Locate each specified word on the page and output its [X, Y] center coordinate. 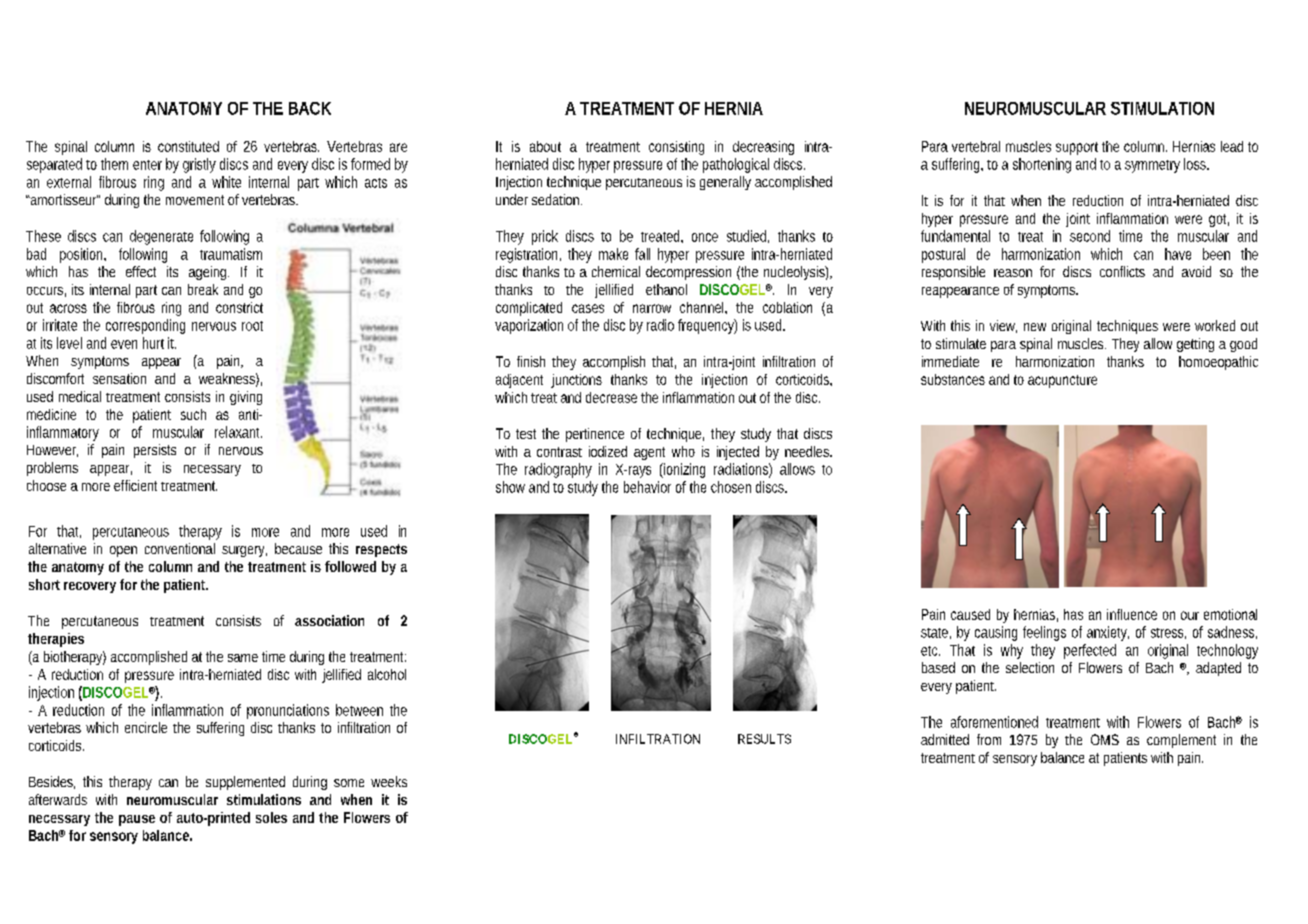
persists [155, 451]
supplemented [245, 783]
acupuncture [1062, 381]
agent [649, 453]
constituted [188, 146]
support [1077, 148]
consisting [676, 148]
